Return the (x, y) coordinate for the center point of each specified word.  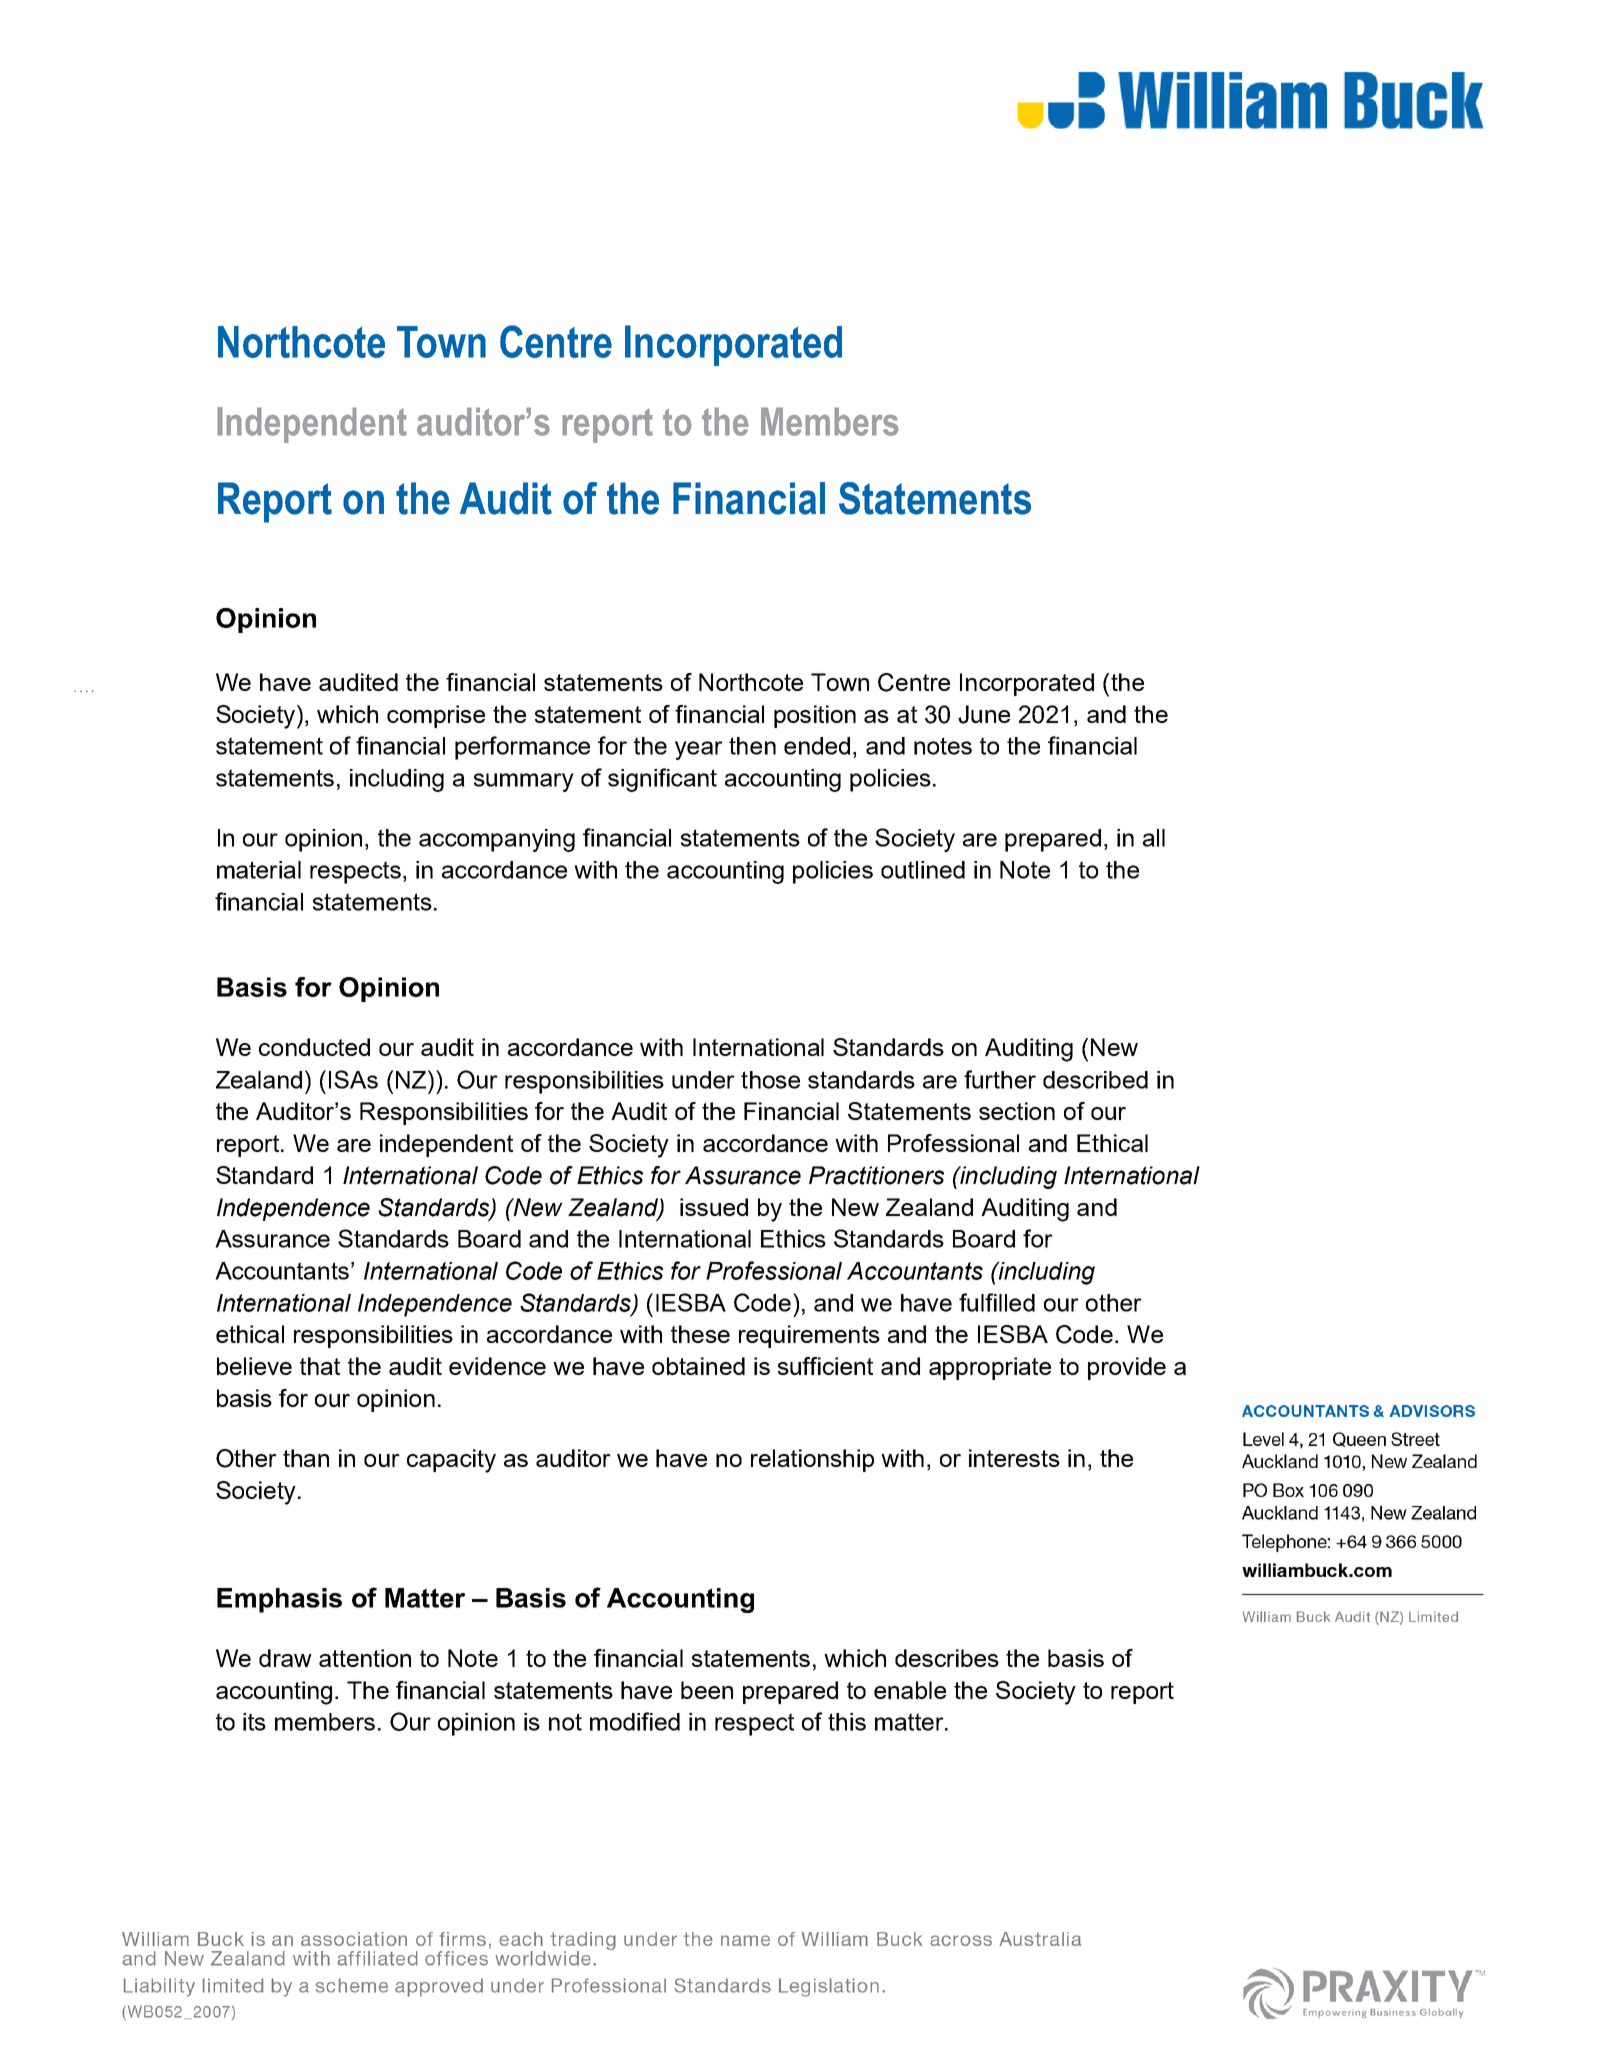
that (320, 1366)
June (984, 714)
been (707, 1690)
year (699, 750)
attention (365, 1658)
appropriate (990, 1368)
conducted (314, 1047)
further (1000, 1079)
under (703, 1080)
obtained (698, 1366)
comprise (436, 716)
